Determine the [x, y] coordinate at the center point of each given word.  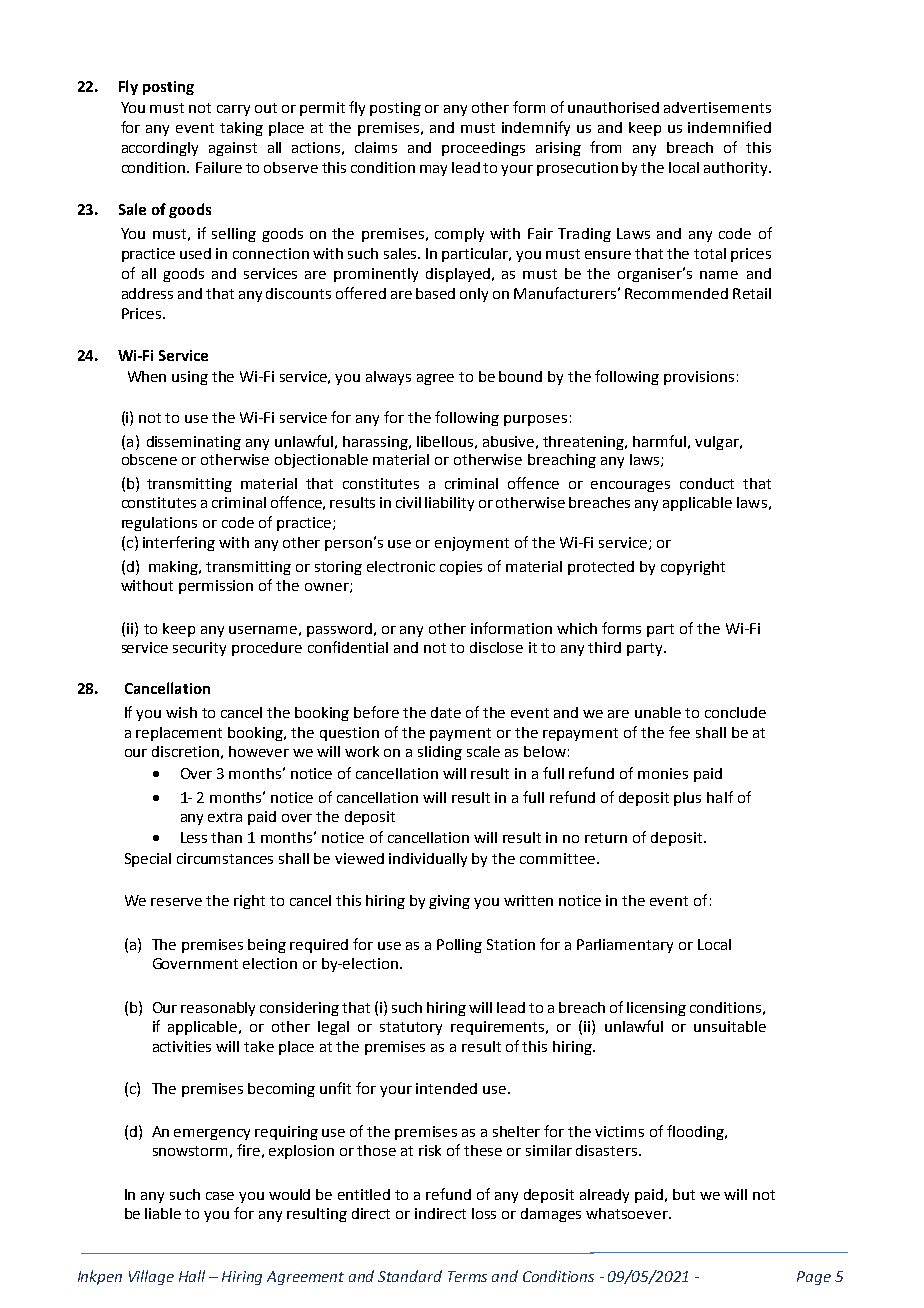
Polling [459, 946]
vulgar [718, 443]
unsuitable [730, 1026]
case [220, 1196]
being [267, 946]
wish [181, 712]
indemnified [729, 127]
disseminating [194, 443]
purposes [535, 420]
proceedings [483, 149]
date [446, 712]
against [233, 149]
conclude [735, 712]
